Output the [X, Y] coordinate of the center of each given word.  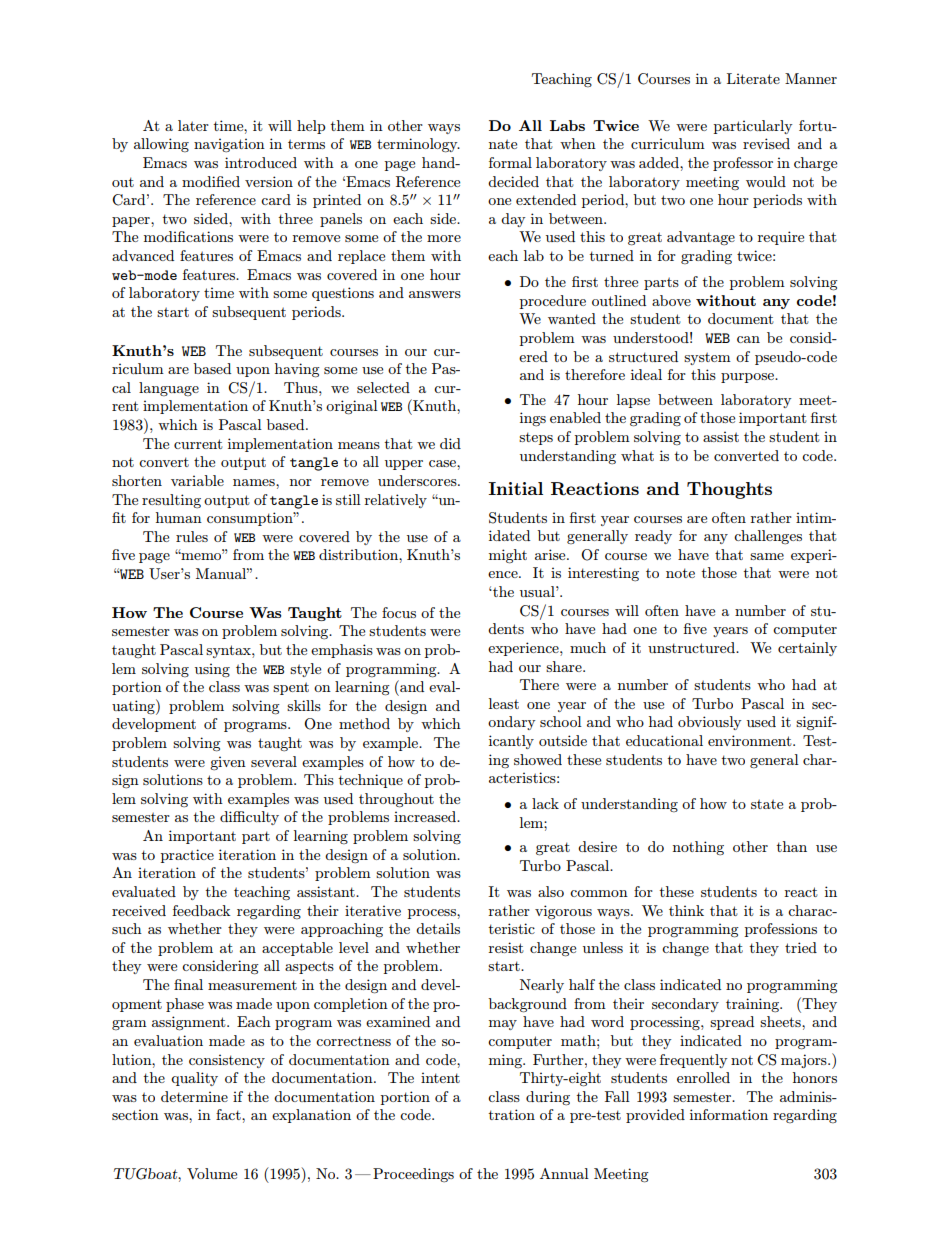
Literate [753, 78]
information [729, 1114]
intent [440, 1077]
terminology [418, 145]
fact [229, 1114]
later [193, 125]
